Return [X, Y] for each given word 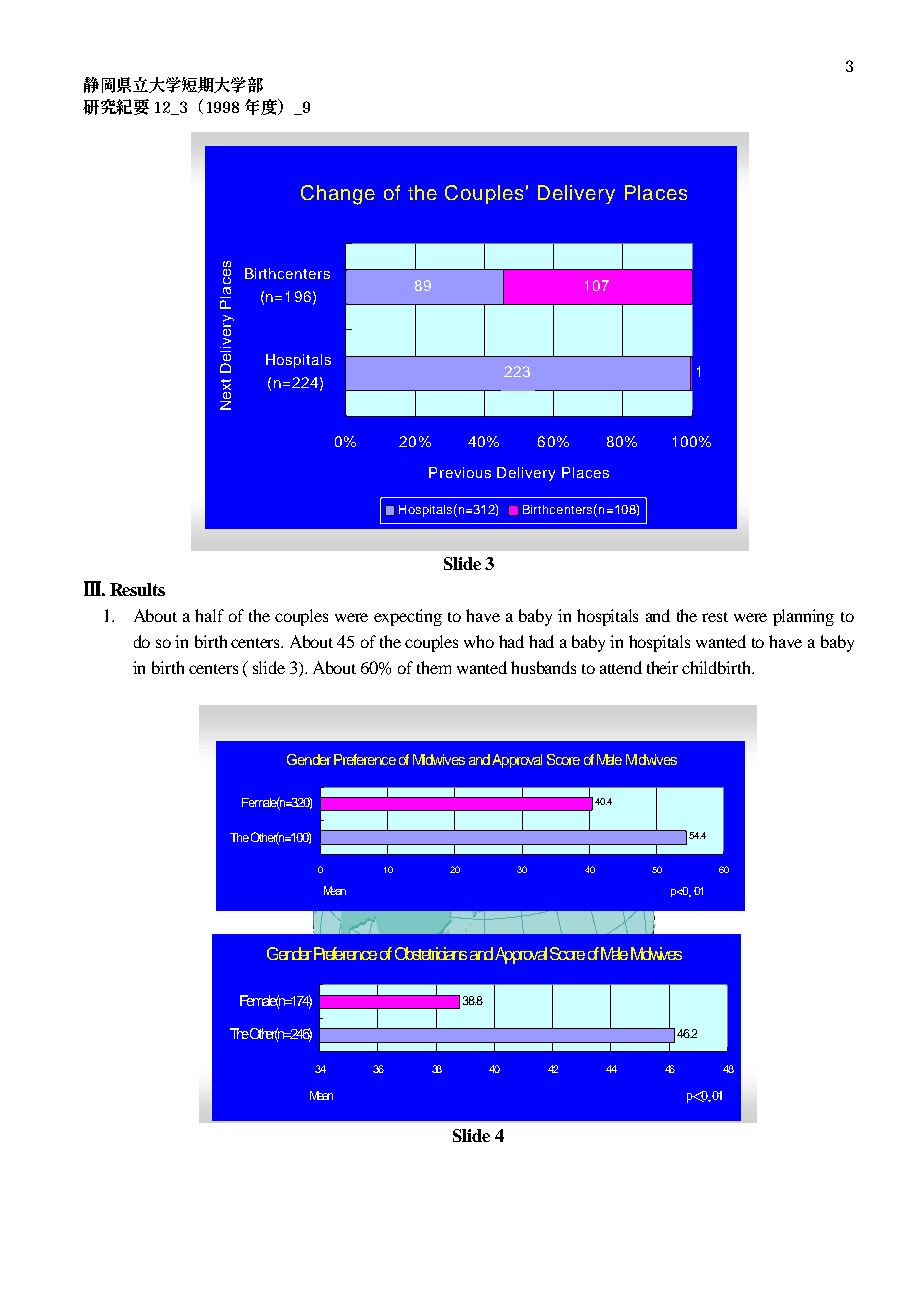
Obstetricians [431, 953]
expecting [408, 617]
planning [803, 617]
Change [338, 195]
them [434, 667]
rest [715, 617]
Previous [460, 472]
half [209, 615]
